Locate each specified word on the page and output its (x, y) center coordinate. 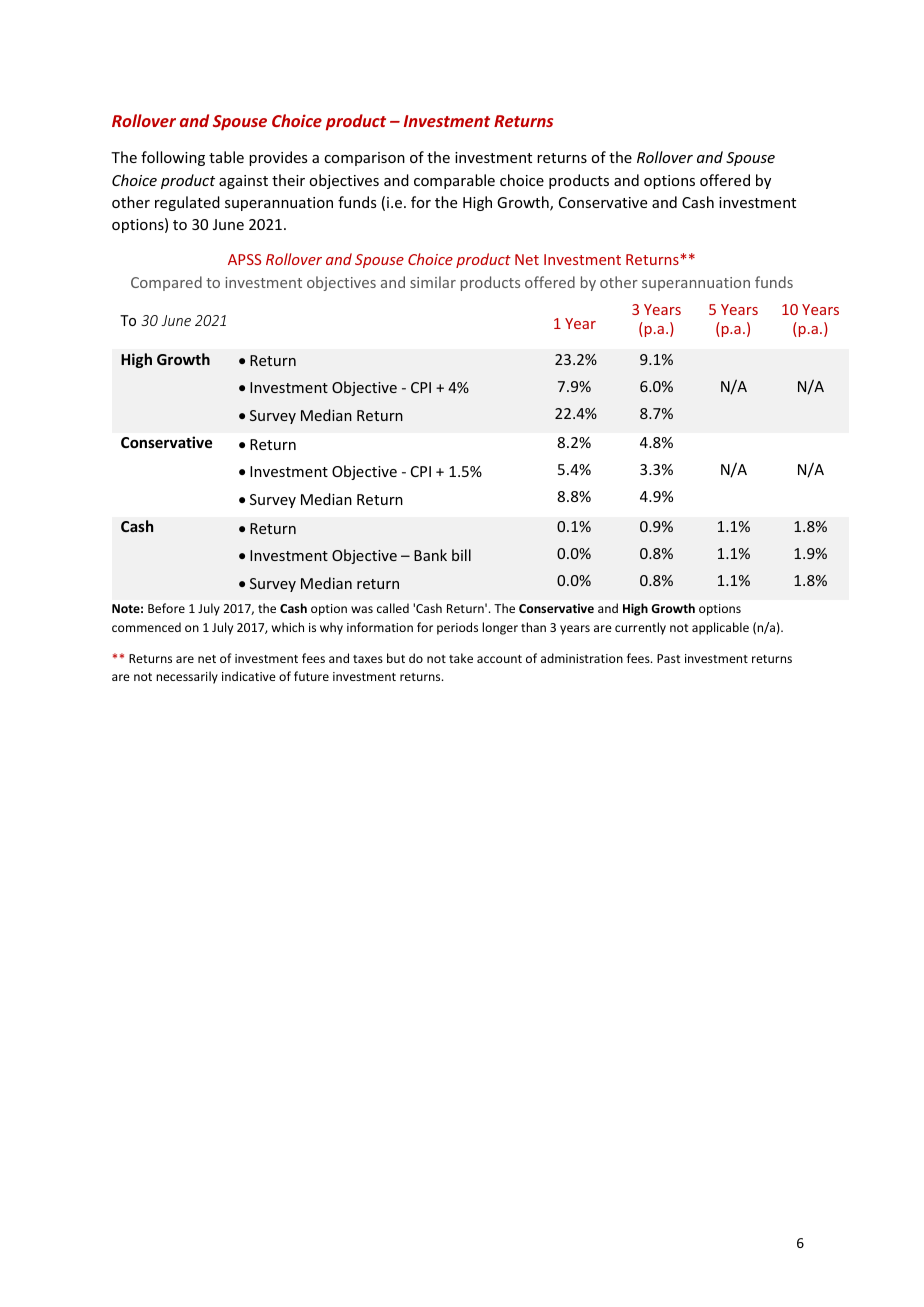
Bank (430, 555)
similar (433, 282)
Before (166, 608)
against (243, 182)
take (461, 658)
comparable (454, 181)
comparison (364, 159)
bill (461, 555)
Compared (166, 283)
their (288, 180)
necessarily (187, 677)
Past (668, 658)
